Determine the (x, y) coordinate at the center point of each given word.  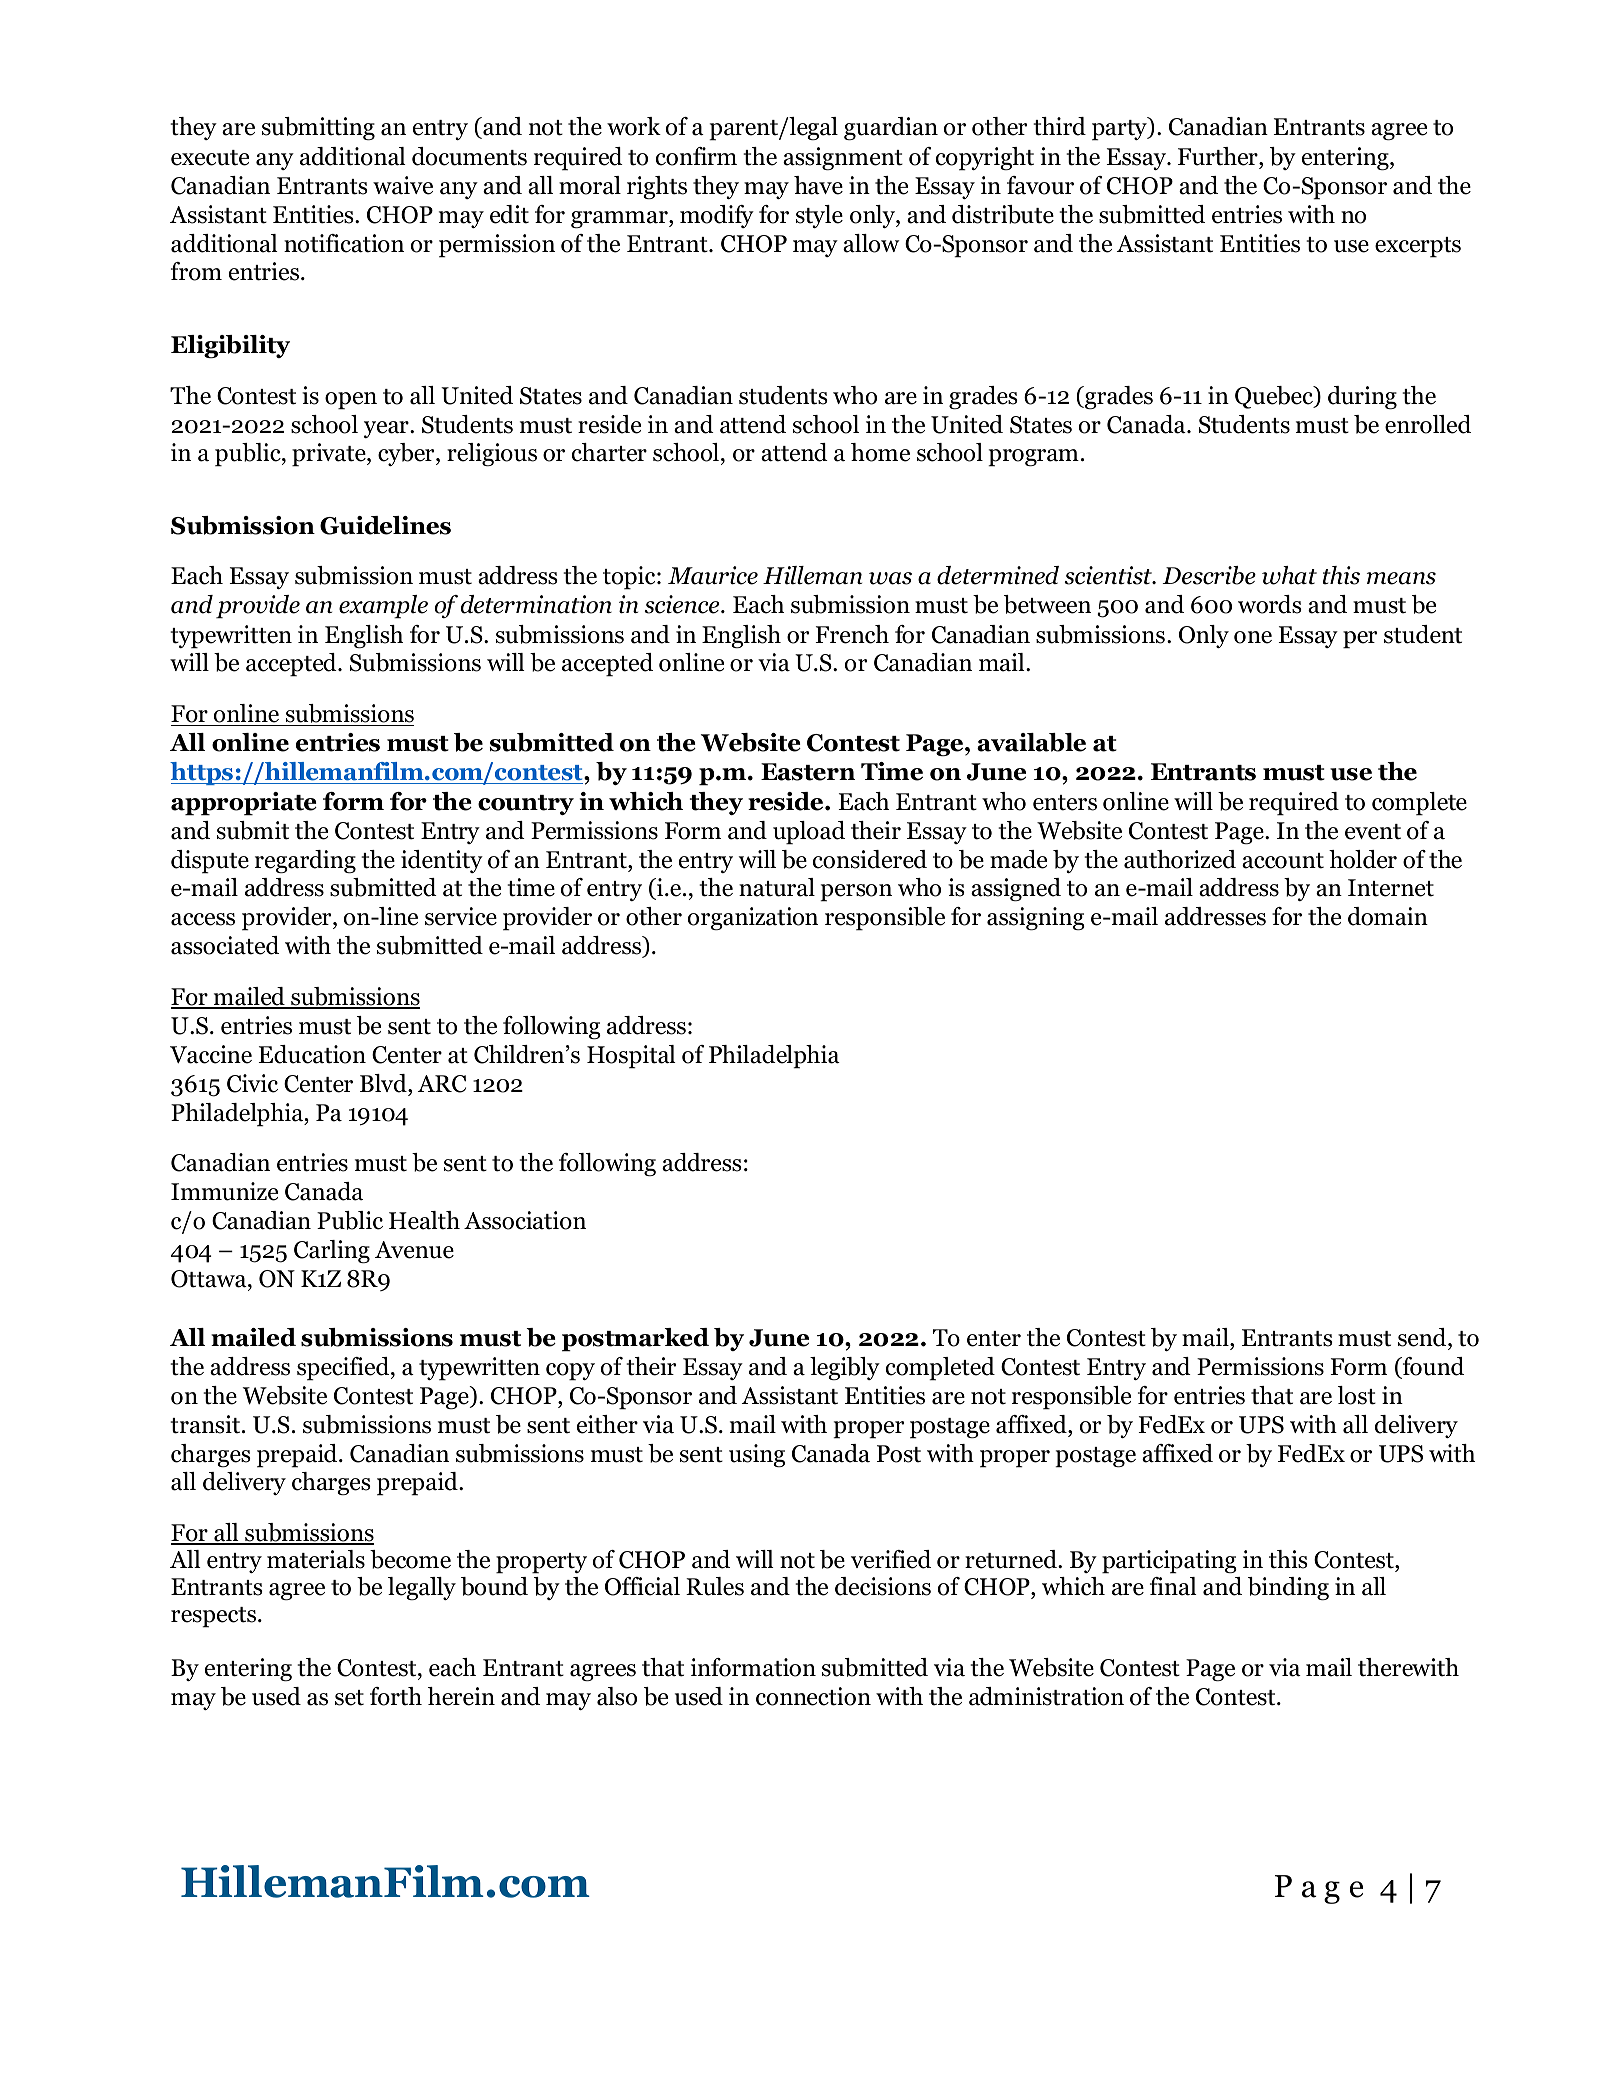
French (852, 634)
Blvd (384, 1083)
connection (813, 1696)
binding (1288, 1589)
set (349, 1698)
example (383, 607)
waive (403, 185)
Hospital (631, 1057)
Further (1219, 156)
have (818, 185)
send (1423, 1337)
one (1253, 637)
